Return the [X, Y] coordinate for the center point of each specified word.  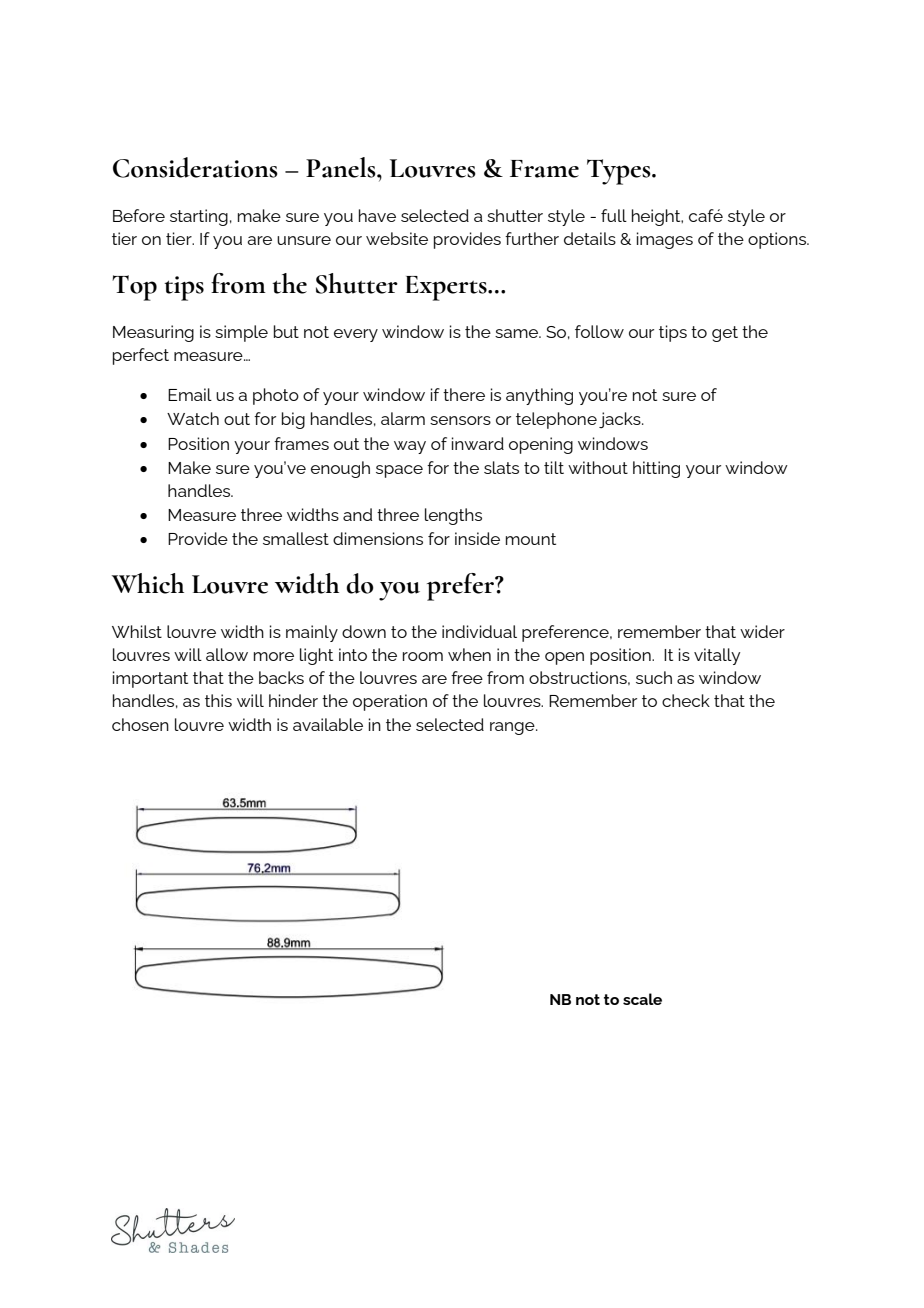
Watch [193, 418]
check [686, 700]
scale [642, 999]
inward [478, 443]
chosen [140, 724]
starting [199, 217]
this [218, 700]
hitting [656, 469]
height [657, 217]
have [377, 215]
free [467, 677]
